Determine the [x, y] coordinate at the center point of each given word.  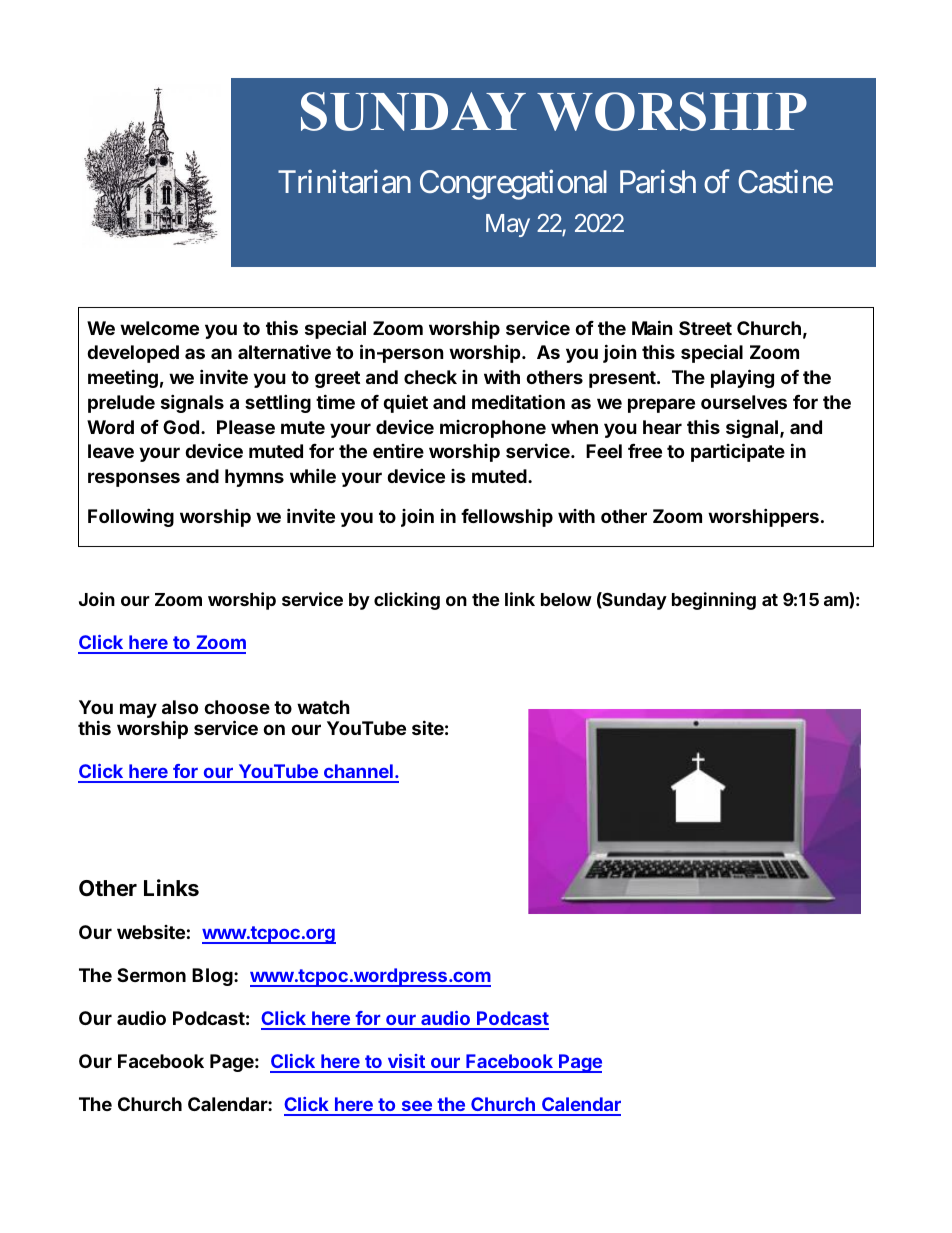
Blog [213, 977]
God [181, 427]
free [645, 451]
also [180, 707]
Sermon [151, 975]
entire [398, 451]
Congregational [513, 185]
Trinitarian [344, 182]
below [566, 599]
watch [323, 707]
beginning [714, 601]
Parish [658, 182]
